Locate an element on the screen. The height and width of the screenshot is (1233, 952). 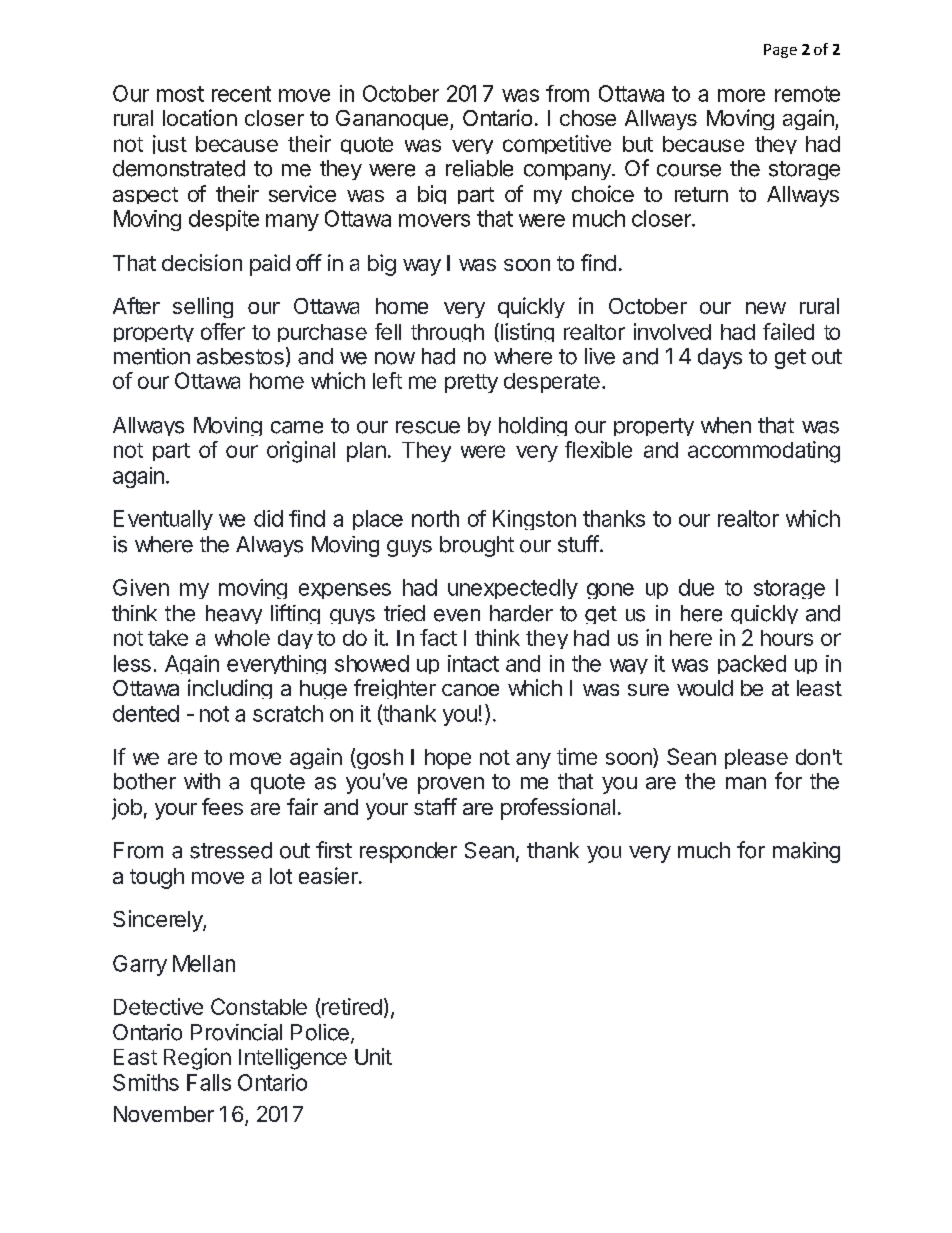
new is located at coordinates (766, 308).
